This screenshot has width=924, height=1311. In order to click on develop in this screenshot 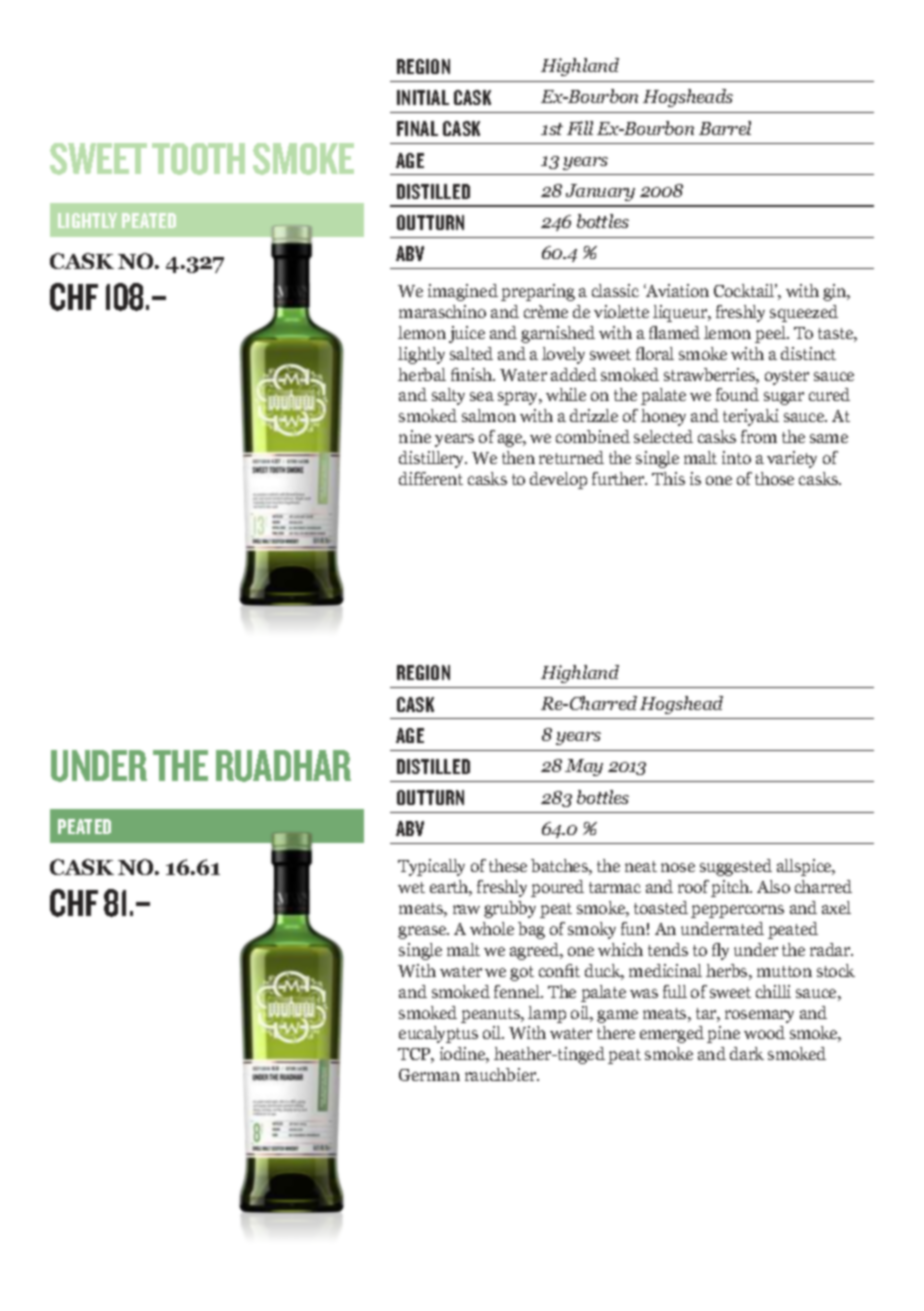, I will do `click(558, 480)`.
